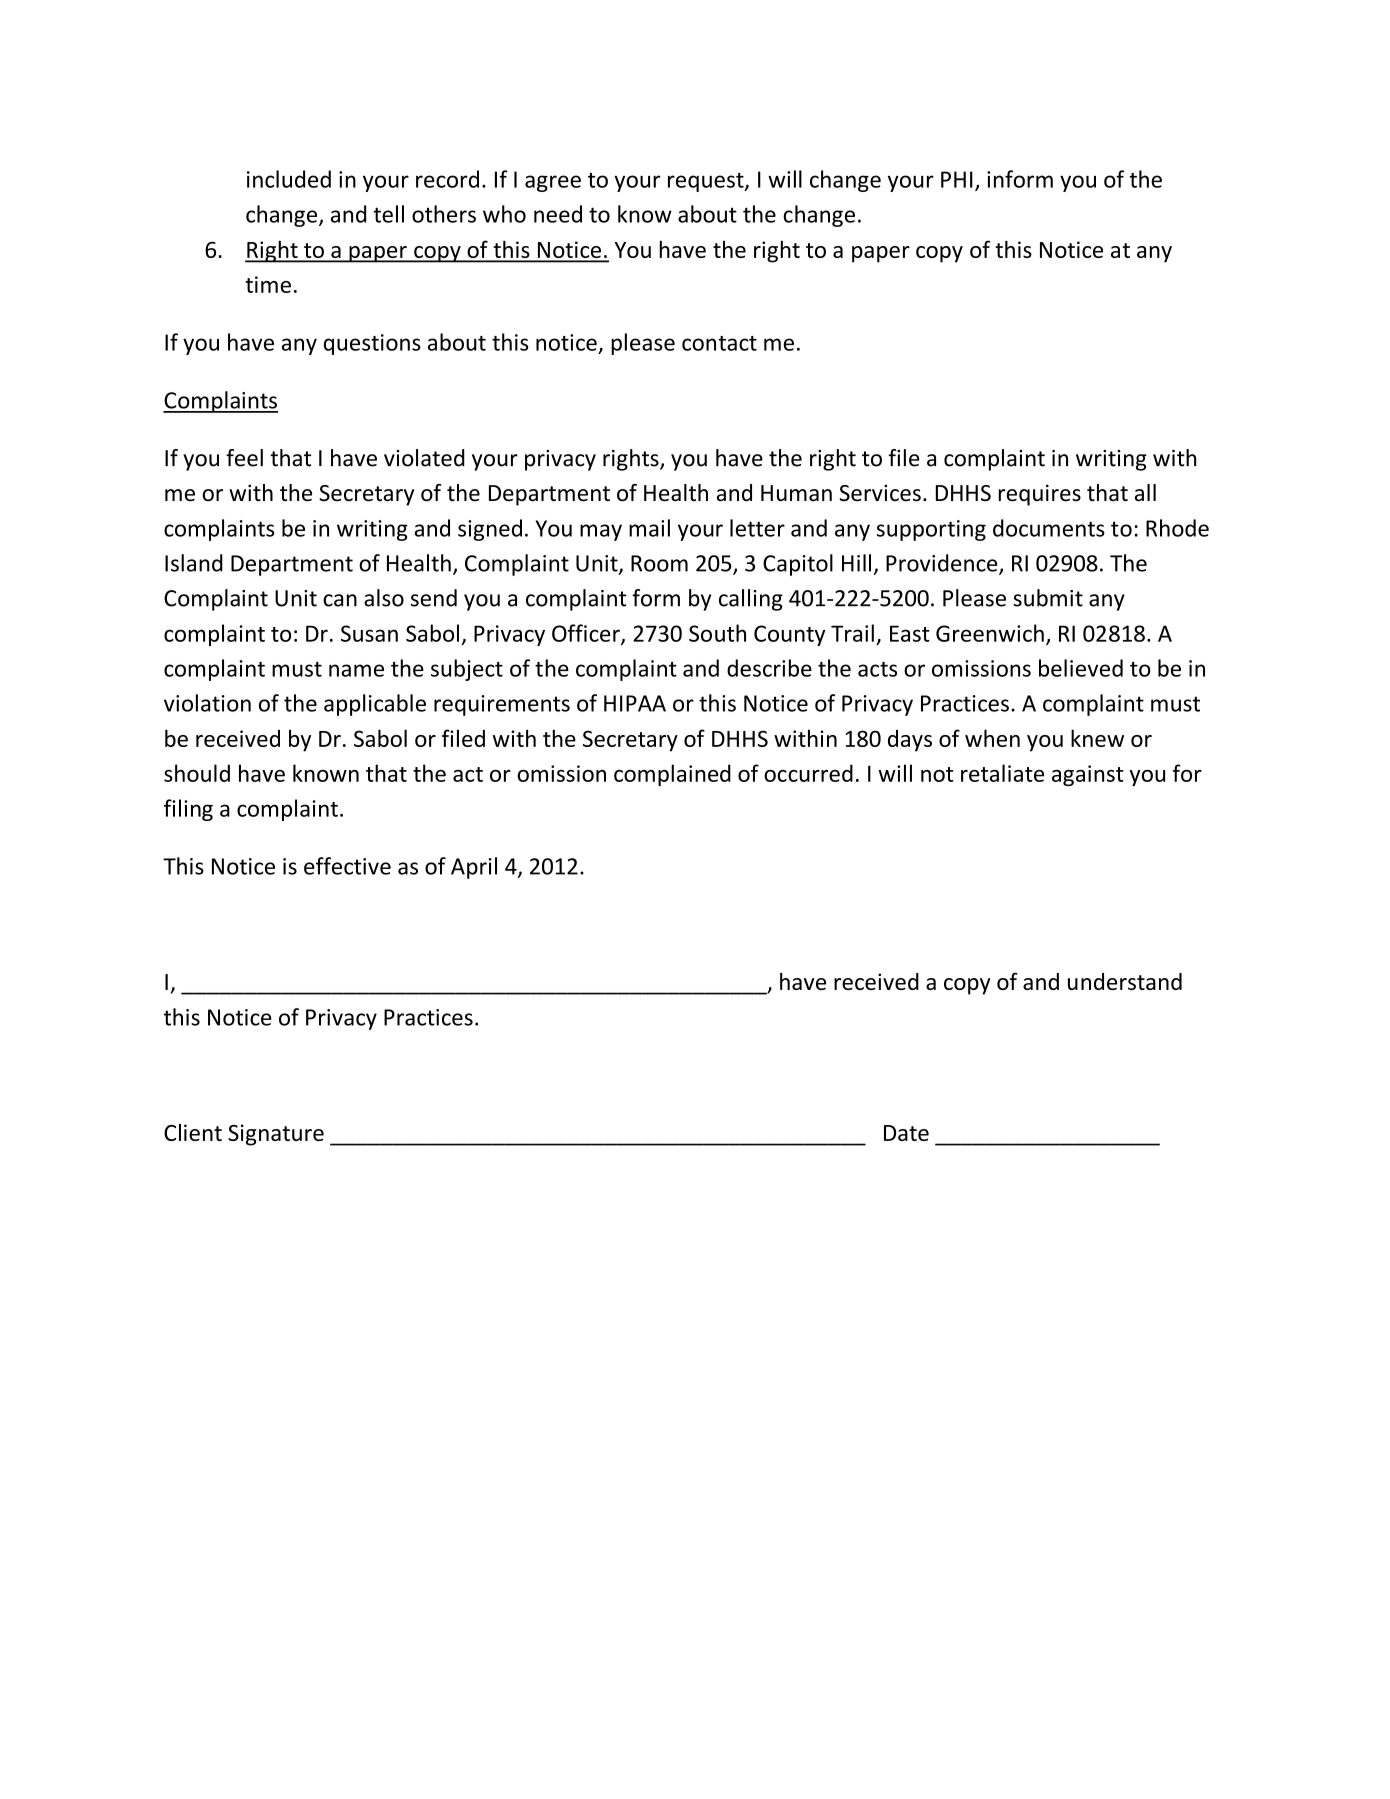 The width and height of the document is (1390, 1799). What do you see at coordinates (244, 458) in the document?
I see `feel` at bounding box center [244, 458].
